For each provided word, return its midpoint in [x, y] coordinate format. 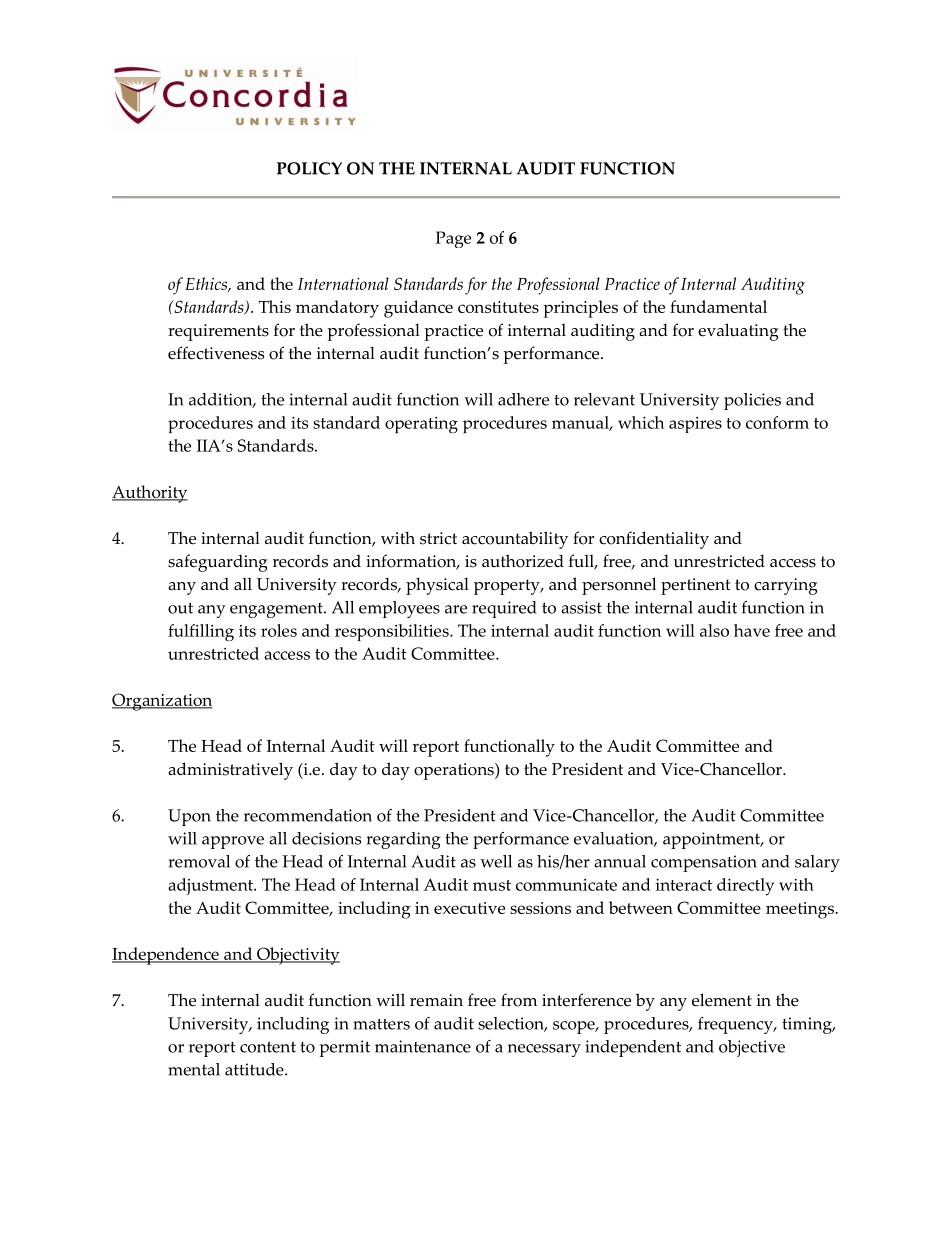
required [504, 609]
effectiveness [216, 353]
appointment [712, 840]
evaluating [738, 332]
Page [453, 239]
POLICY [309, 168]
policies [752, 401]
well [496, 861]
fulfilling [201, 632]
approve [233, 842]
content [268, 1047]
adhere [523, 399]
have [752, 630]
